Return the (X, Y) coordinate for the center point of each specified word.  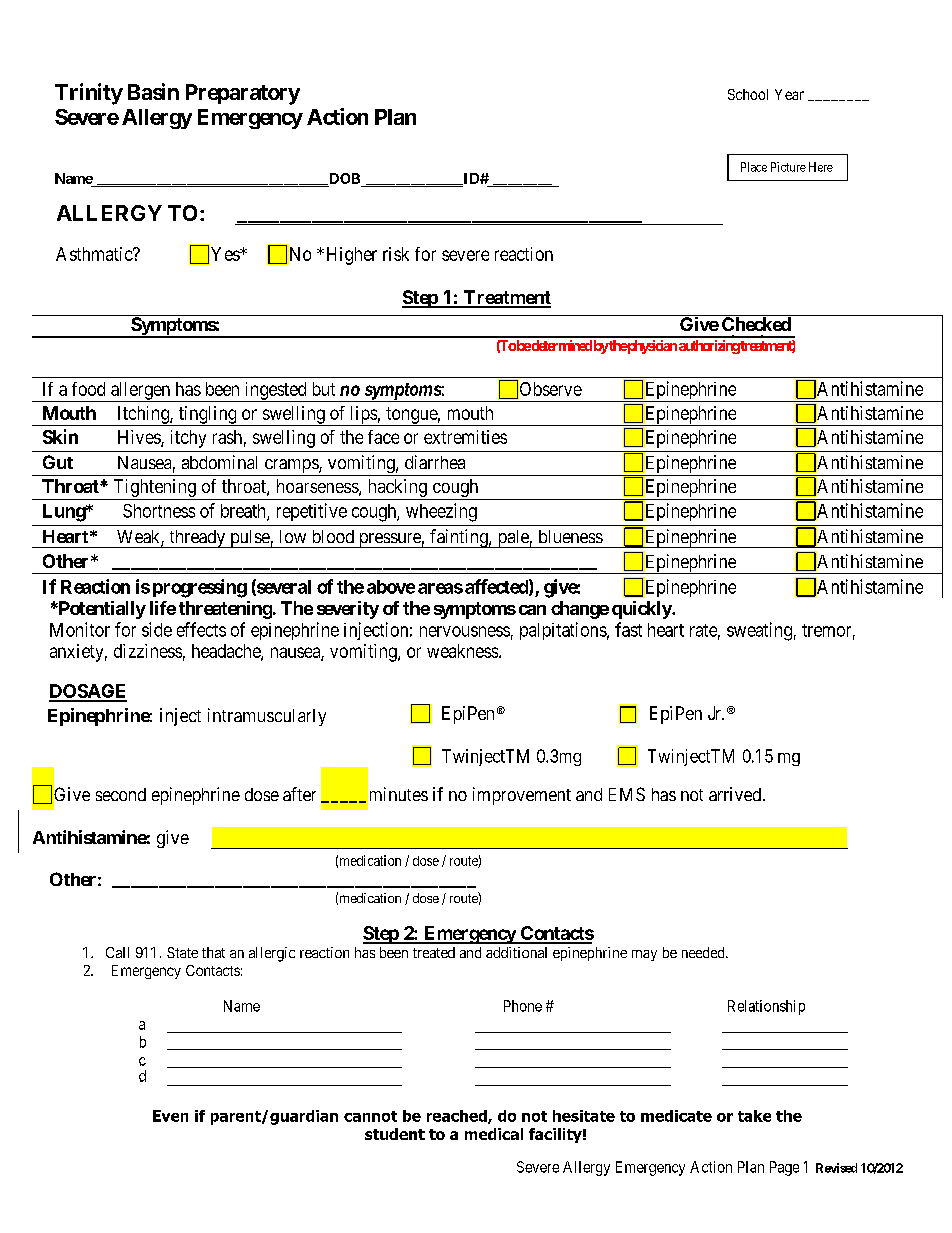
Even (170, 1116)
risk (396, 254)
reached (458, 1117)
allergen (141, 392)
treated (434, 952)
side (157, 629)
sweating (759, 631)
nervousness (465, 631)
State (182, 952)
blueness (571, 536)
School (748, 94)
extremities (465, 437)
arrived (735, 794)
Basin (153, 91)
